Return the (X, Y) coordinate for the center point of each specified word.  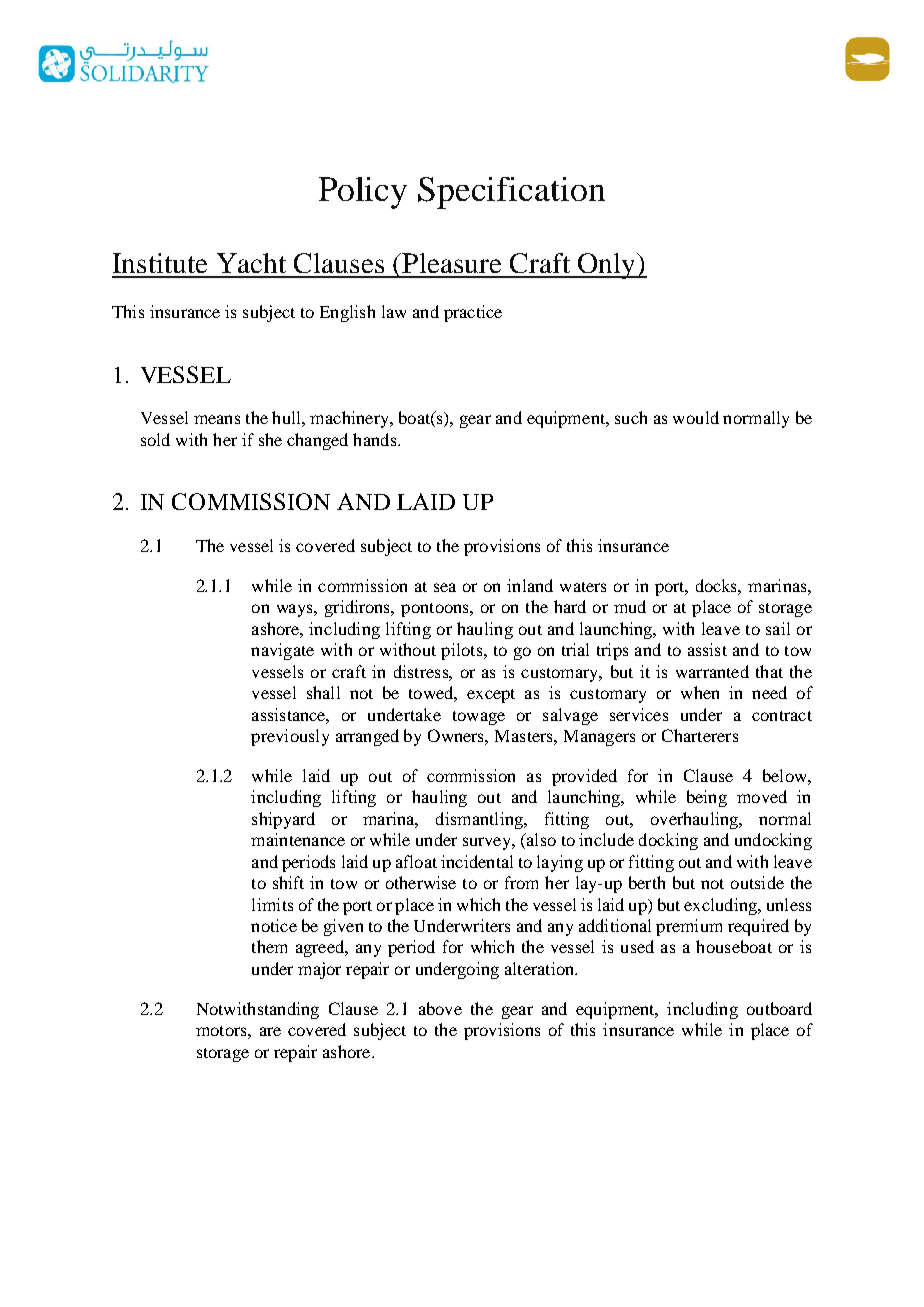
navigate (282, 651)
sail (778, 628)
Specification (511, 193)
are (270, 1031)
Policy (363, 193)
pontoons (436, 610)
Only (607, 266)
